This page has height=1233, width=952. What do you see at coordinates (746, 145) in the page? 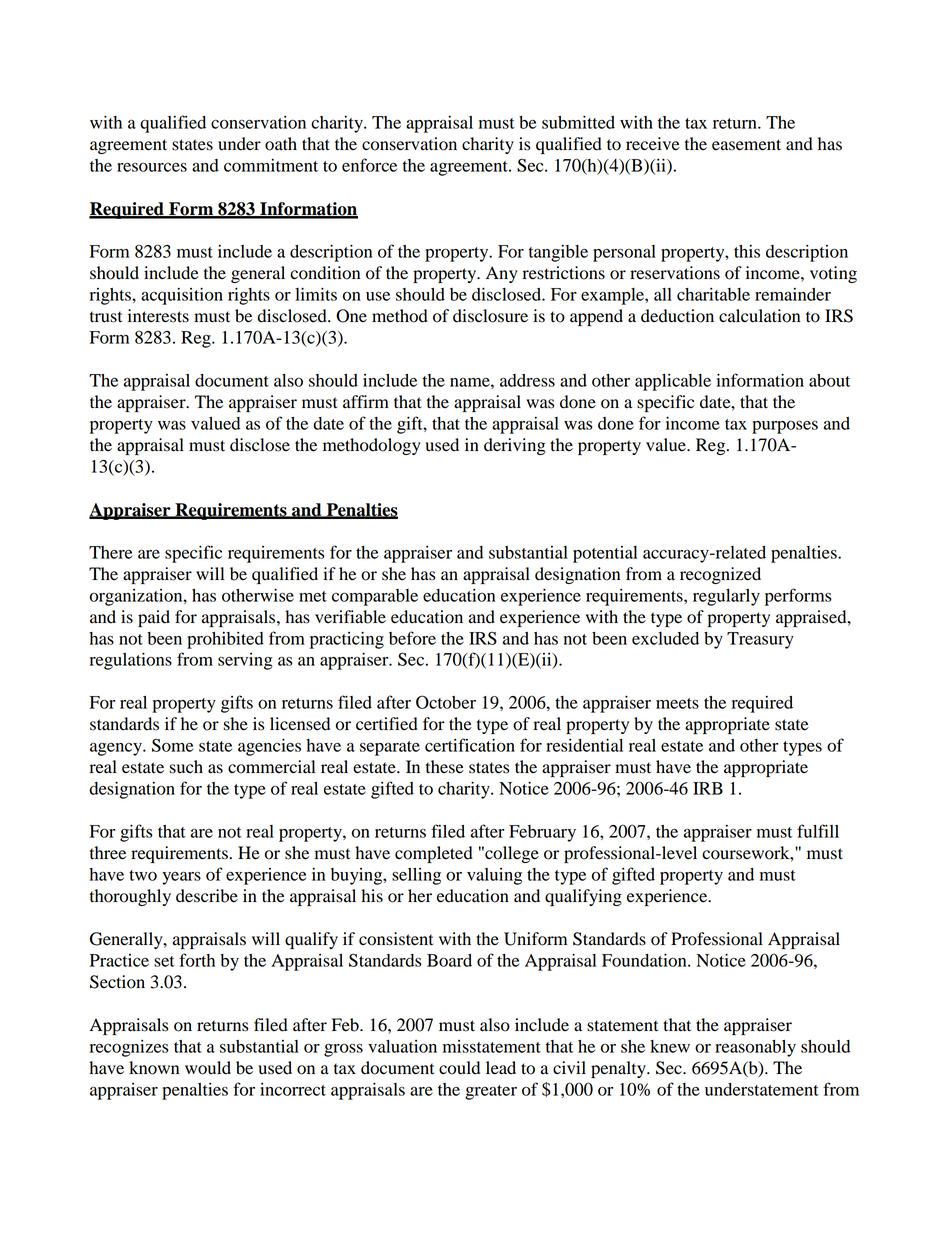
I see `easement` at bounding box center [746, 145].
